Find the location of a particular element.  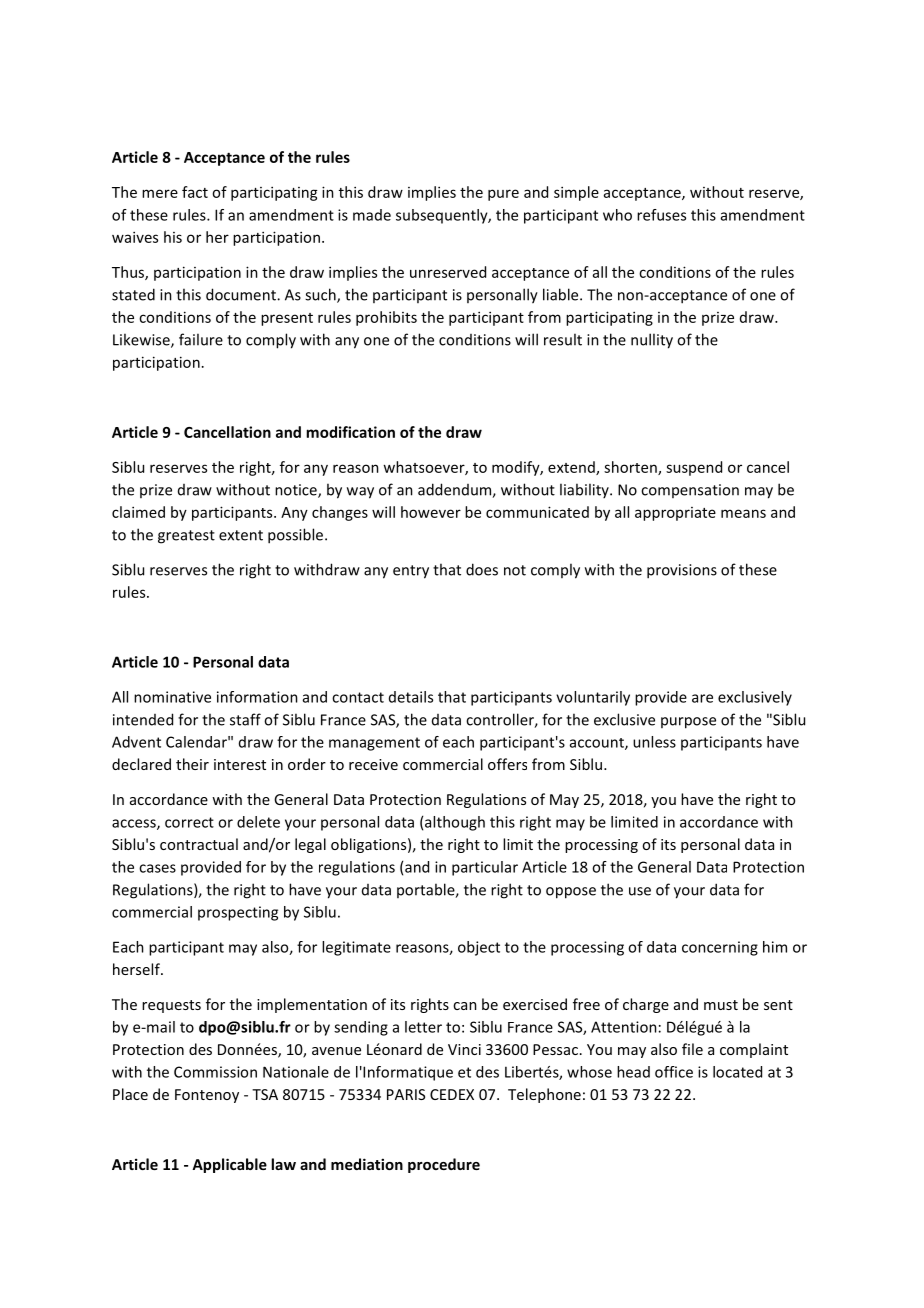

suspend is located at coordinates (694, 468).
